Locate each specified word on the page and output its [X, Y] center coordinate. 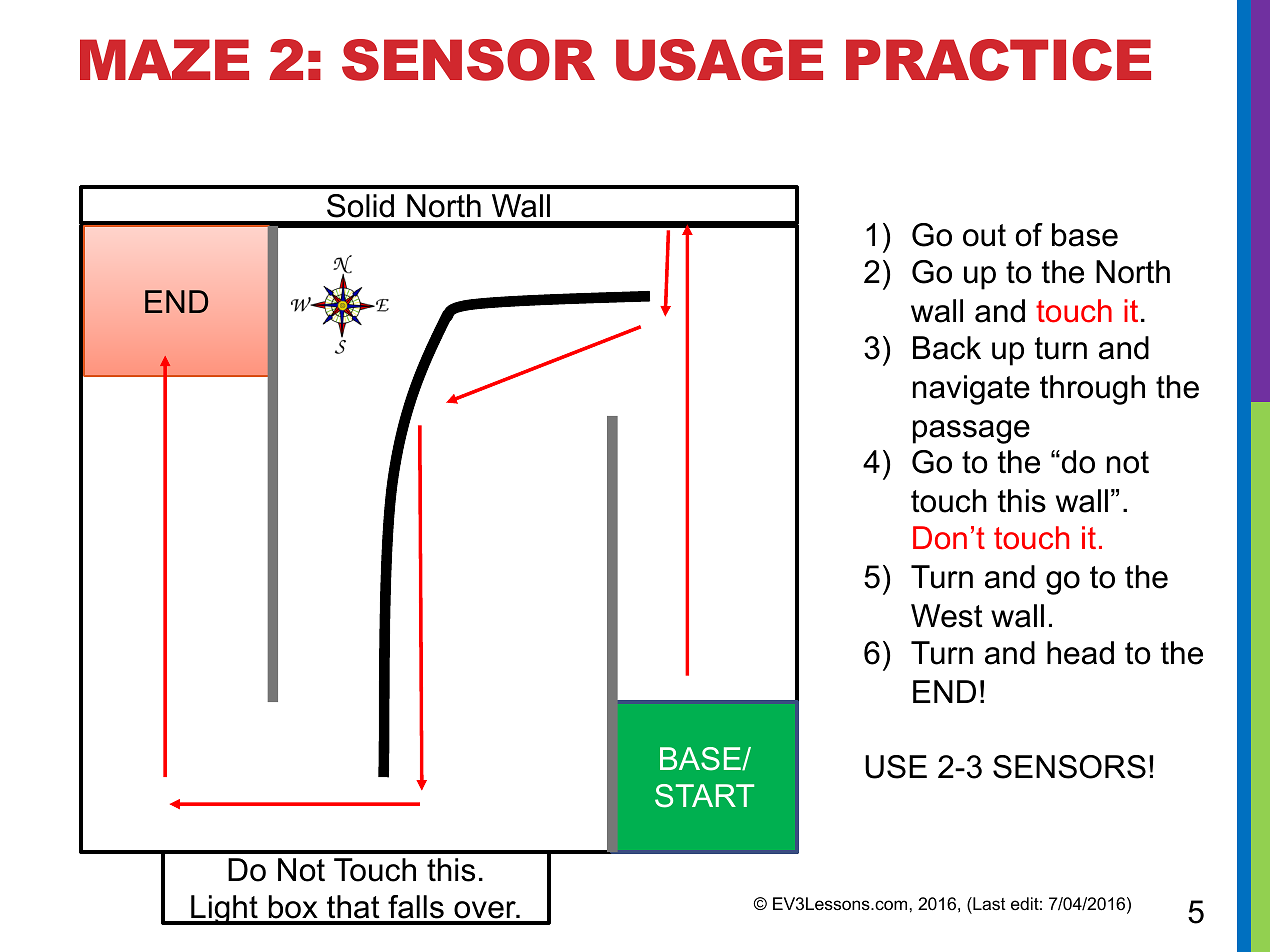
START [704, 796]
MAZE [164, 59]
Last [988, 905]
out [984, 235]
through [1092, 390]
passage [971, 432]
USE [896, 767]
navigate [971, 390]
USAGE [719, 60]
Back [947, 348]
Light [224, 910]
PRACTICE [998, 60]
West [947, 616]
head [1080, 653]
